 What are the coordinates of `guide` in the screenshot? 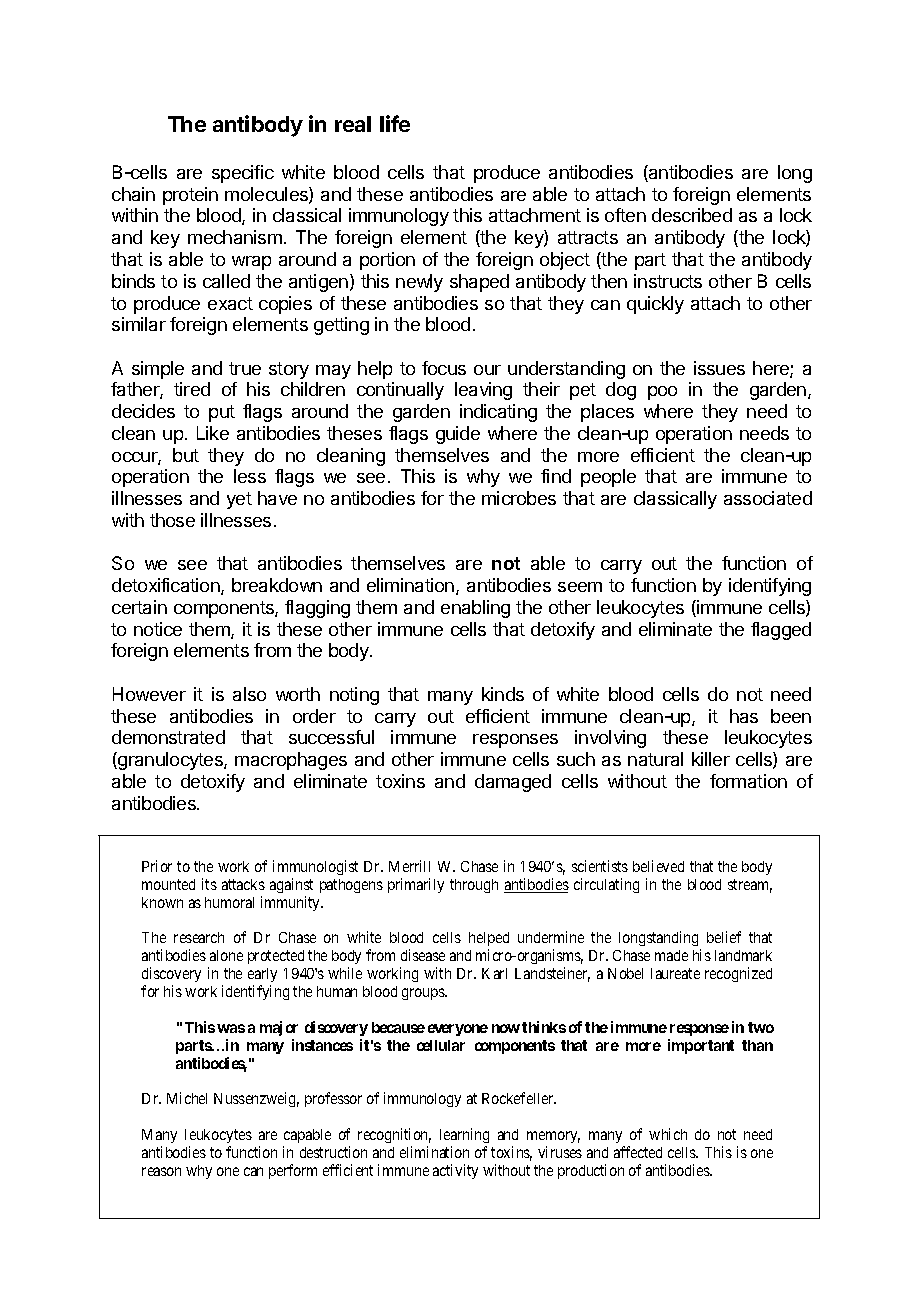 It's located at (458, 435).
